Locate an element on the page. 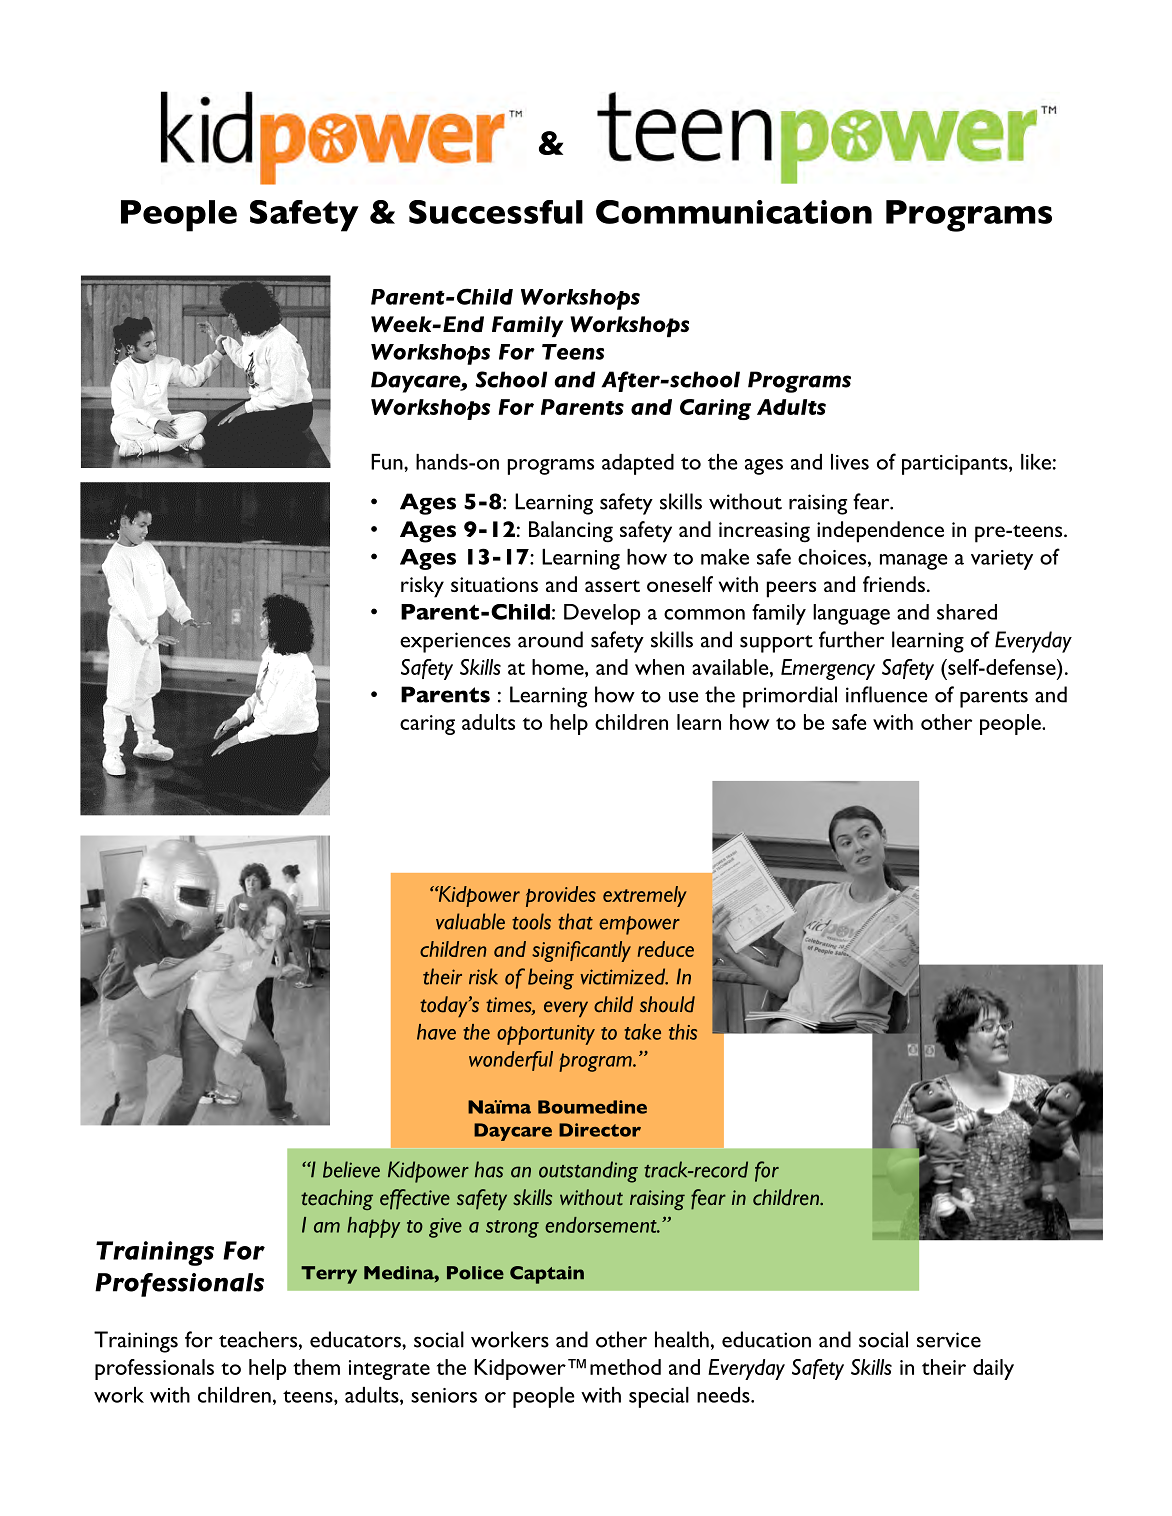 The width and height of the page is (1172, 1516). Communication is located at coordinates (734, 212).
